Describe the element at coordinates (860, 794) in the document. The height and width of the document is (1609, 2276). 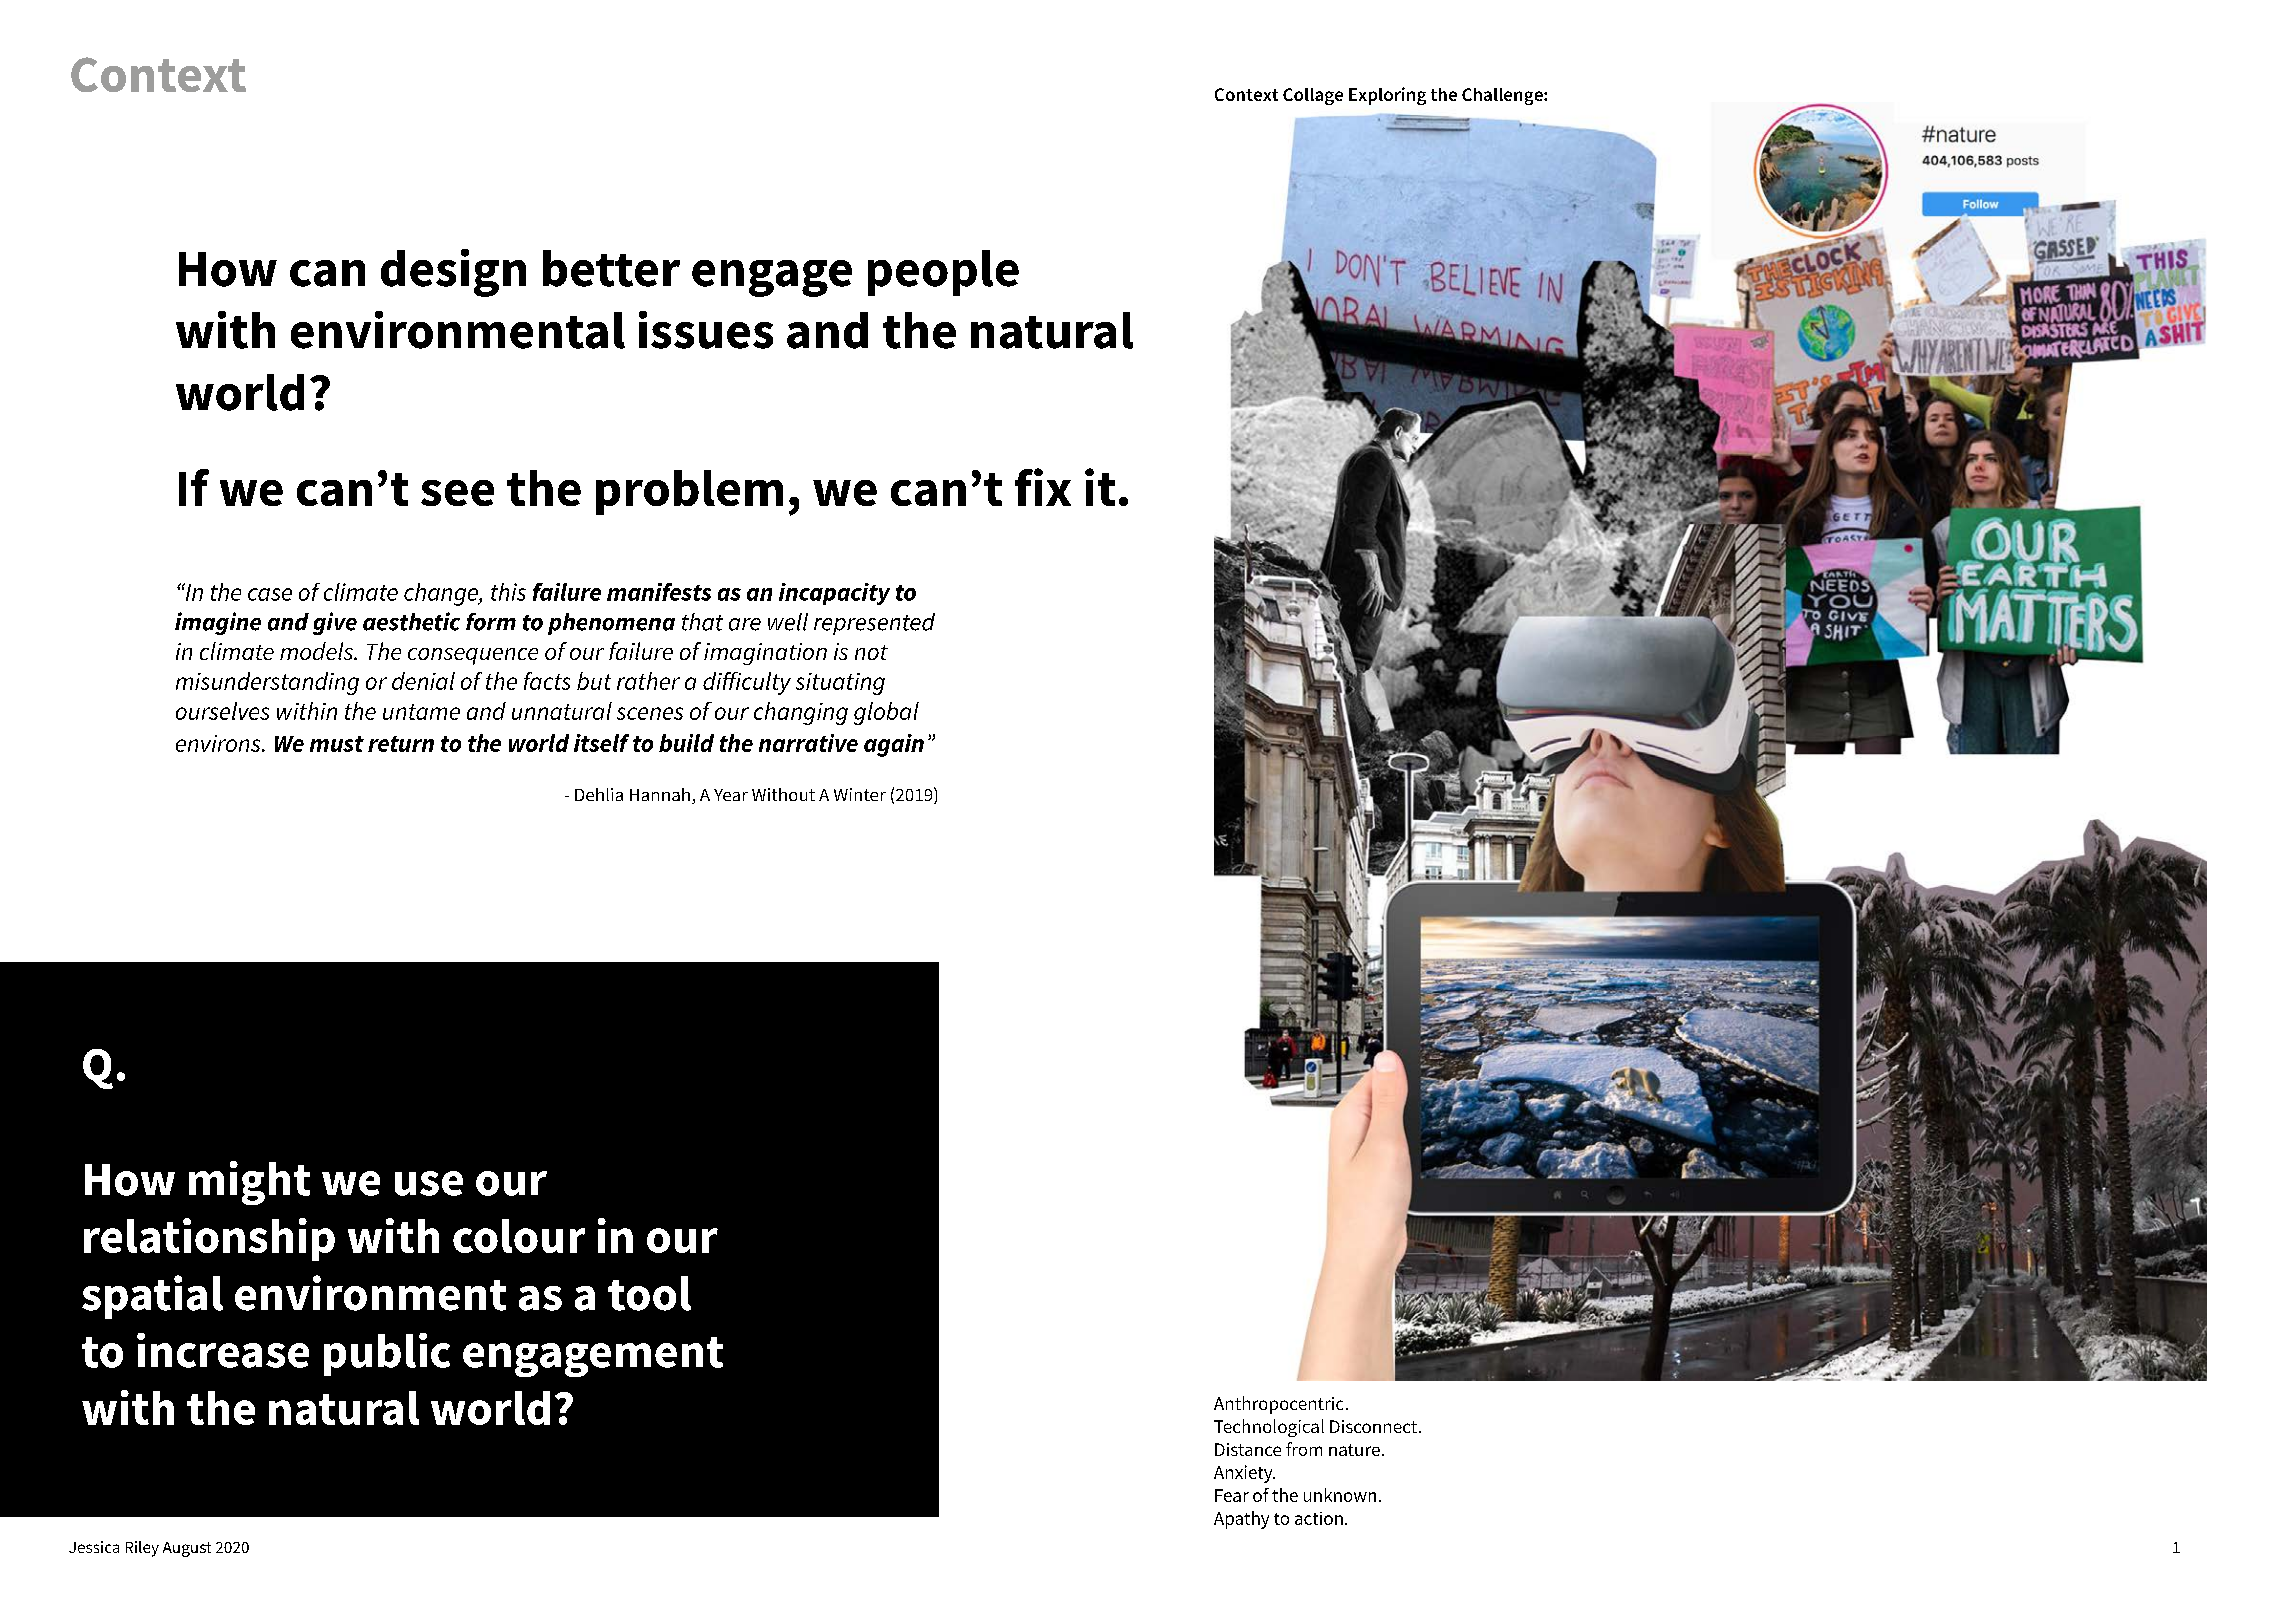
I see `Winter` at that location.
